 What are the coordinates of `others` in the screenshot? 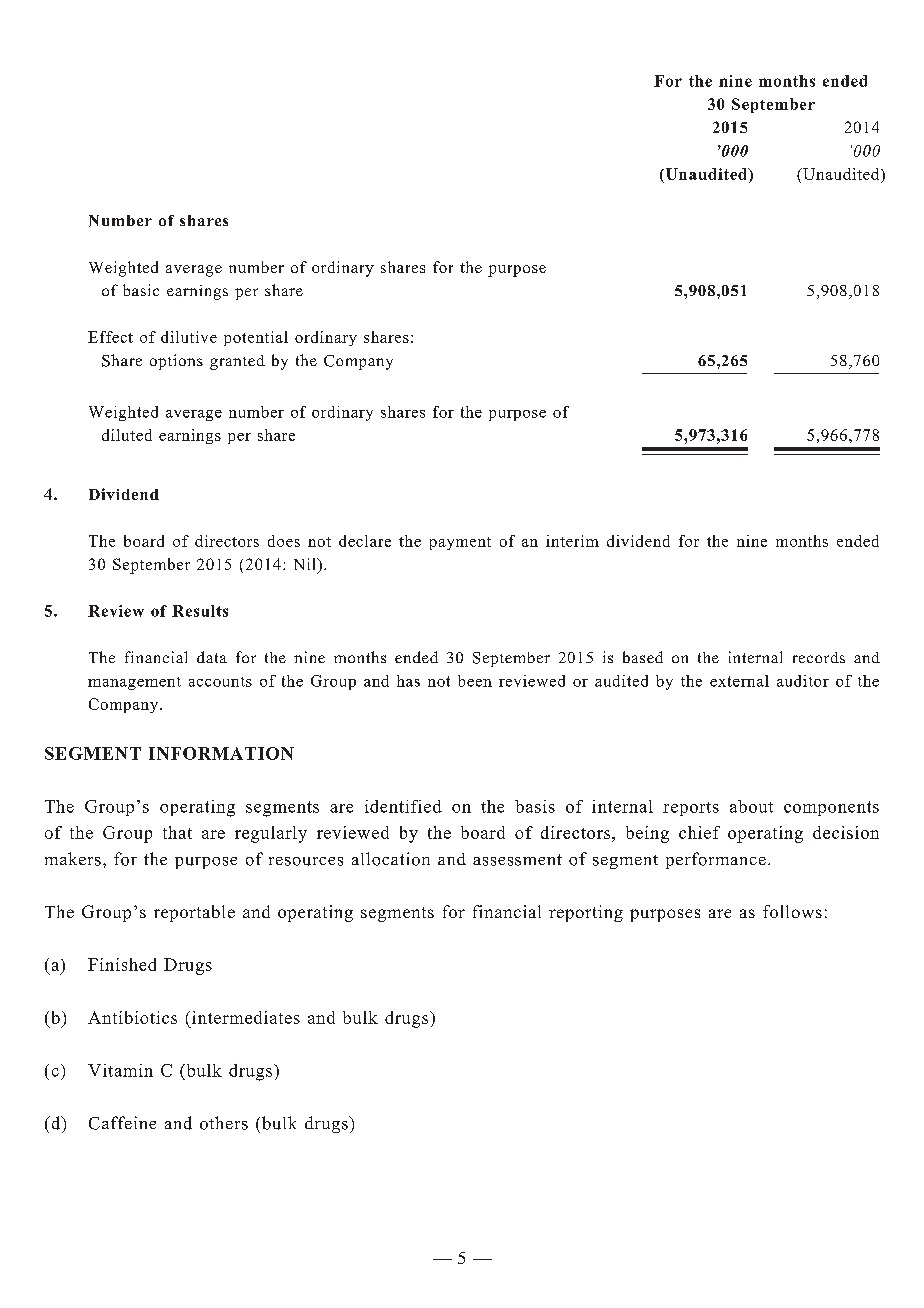 It's located at (224, 1123).
